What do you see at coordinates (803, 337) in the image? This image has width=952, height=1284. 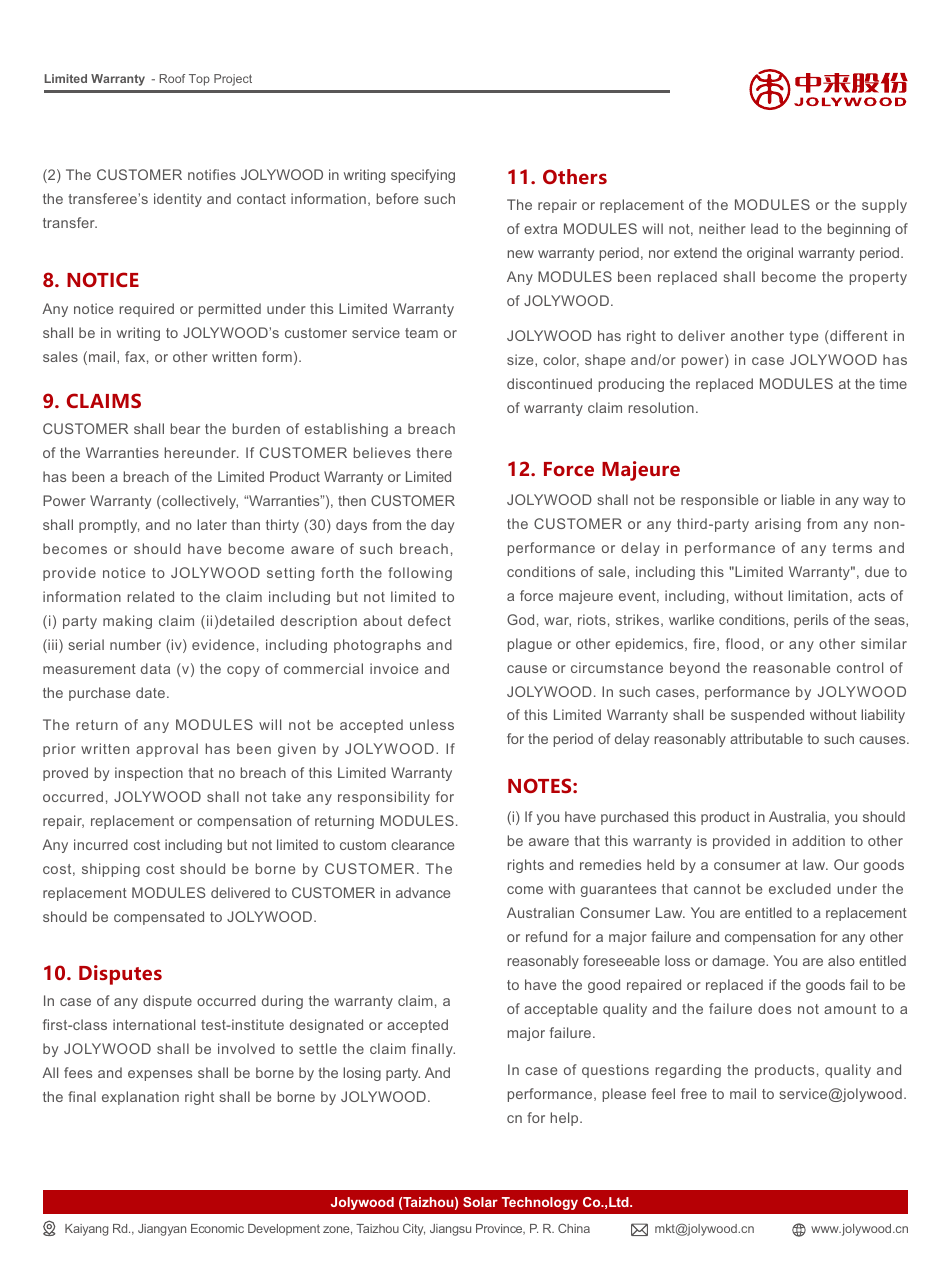 I see `type` at bounding box center [803, 337].
